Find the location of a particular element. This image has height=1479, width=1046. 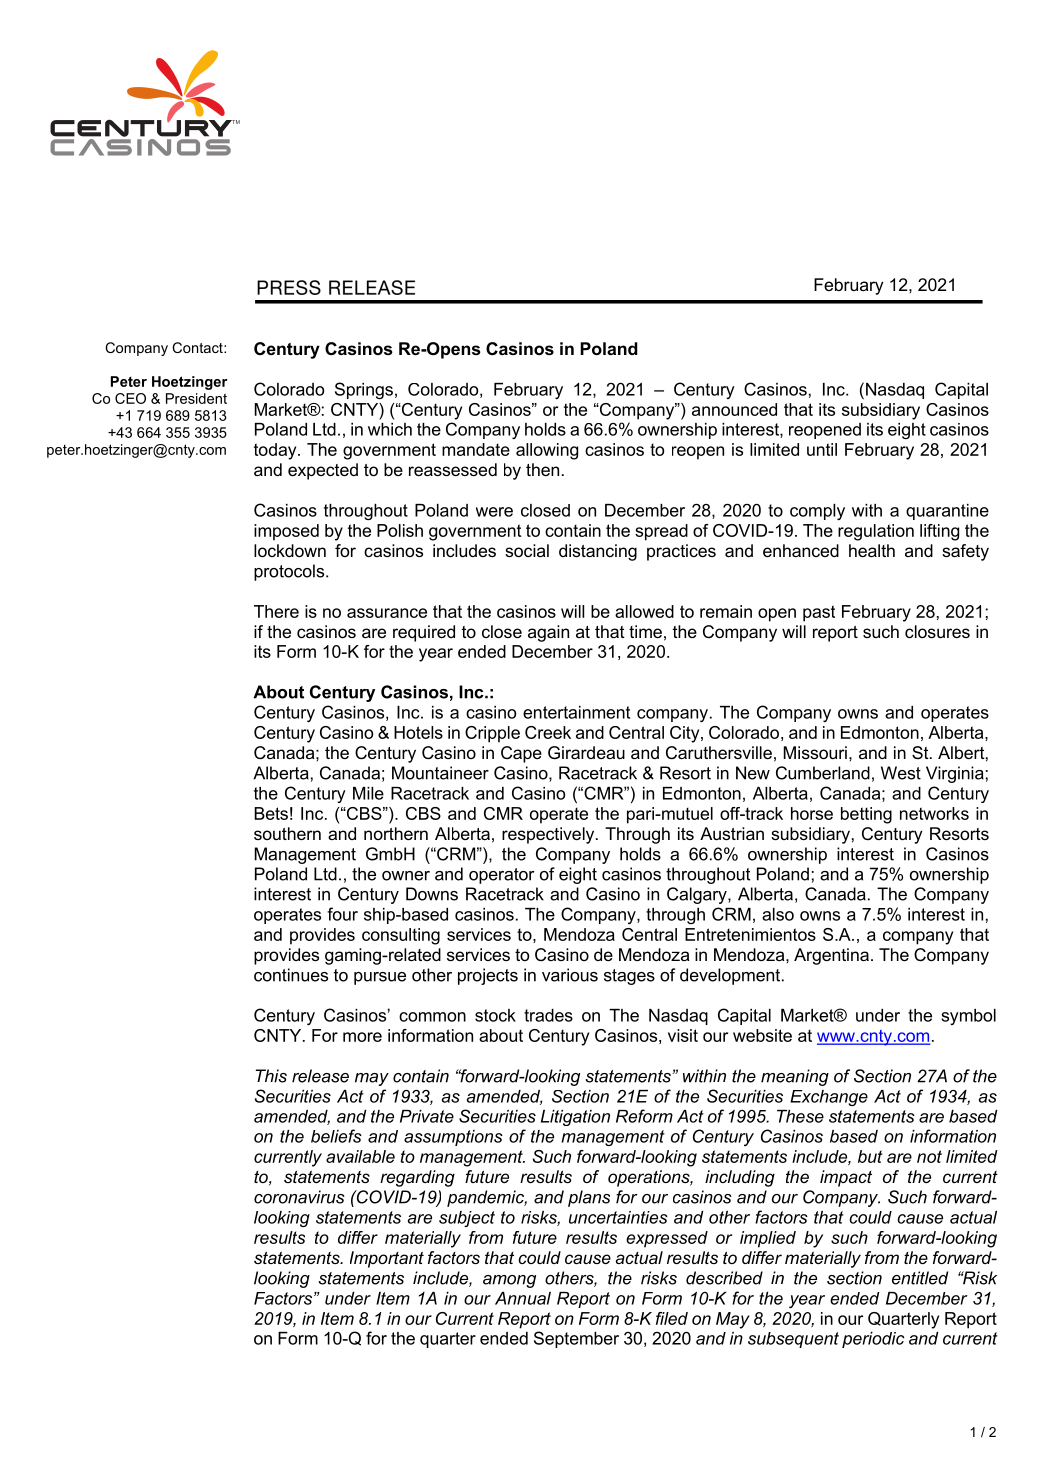

operator is located at coordinates (502, 876).
